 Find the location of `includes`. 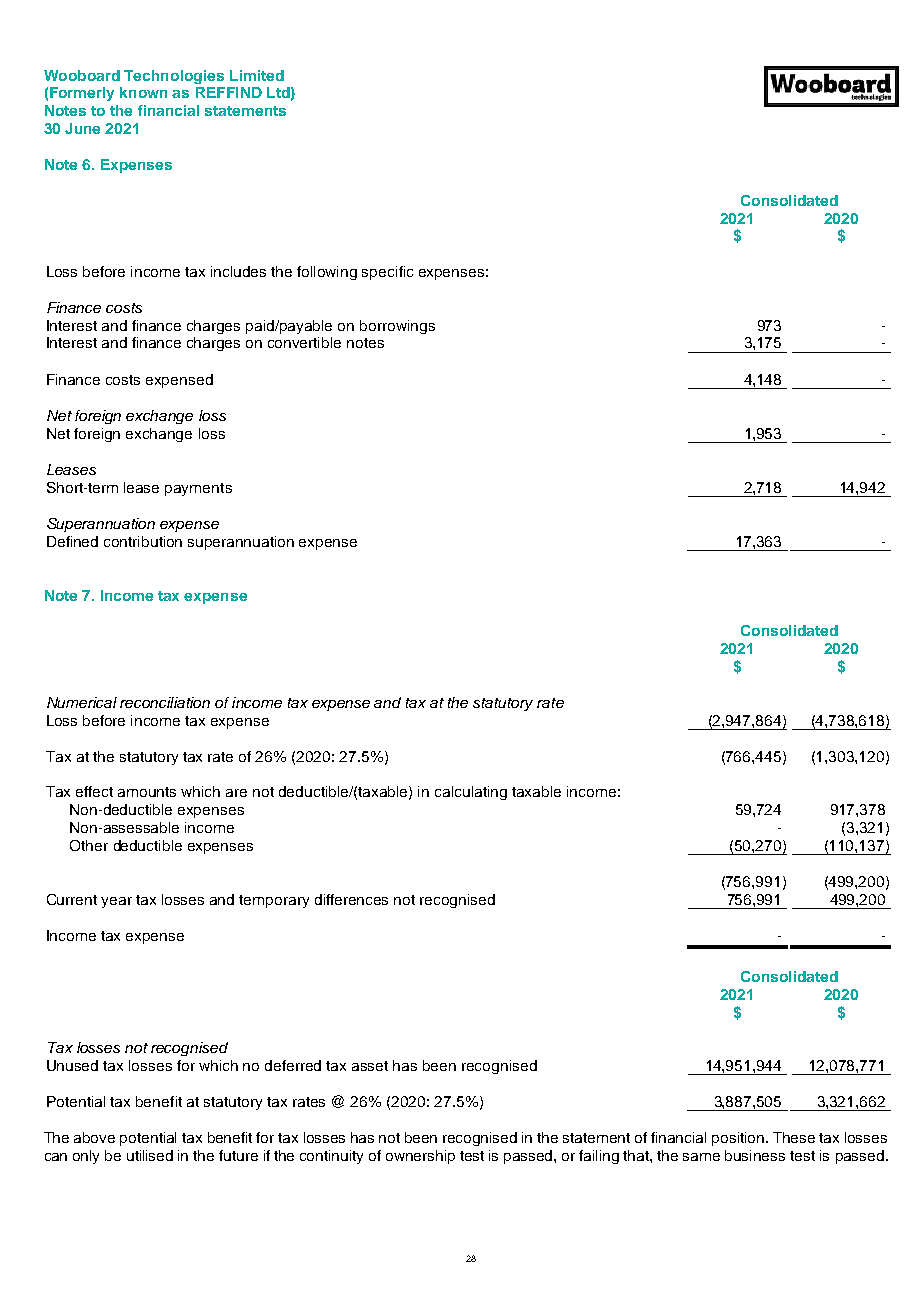

includes is located at coordinates (238, 271).
